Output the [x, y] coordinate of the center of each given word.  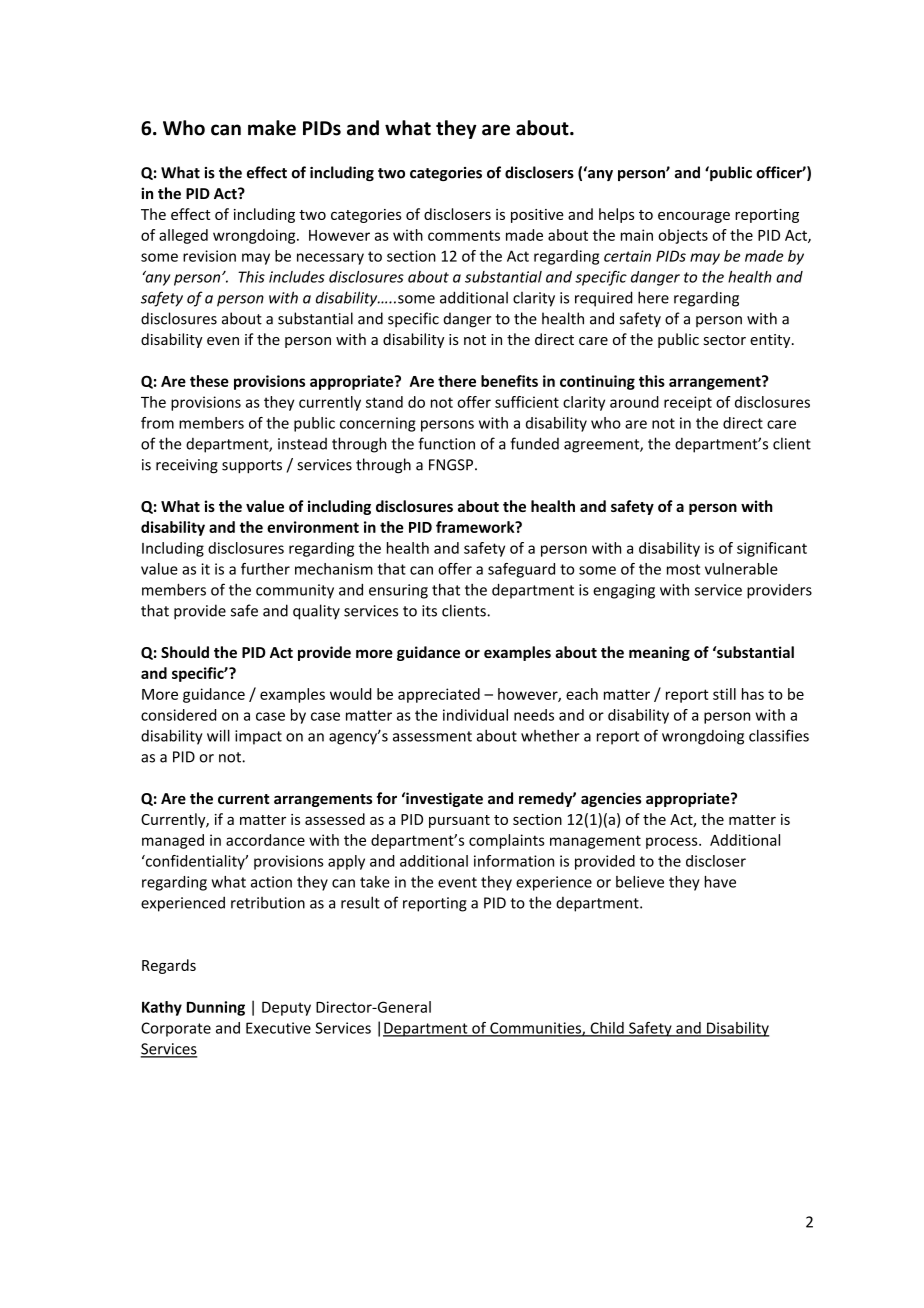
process [673, 843]
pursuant [459, 821]
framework [476, 527]
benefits [509, 381]
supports [252, 467]
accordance [265, 840]
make [272, 128]
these [209, 381]
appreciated [439, 695]
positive [537, 216]
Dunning [216, 1008]
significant [772, 549]
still [724, 694]
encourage [694, 217]
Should [185, 652]
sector [724, 340]
